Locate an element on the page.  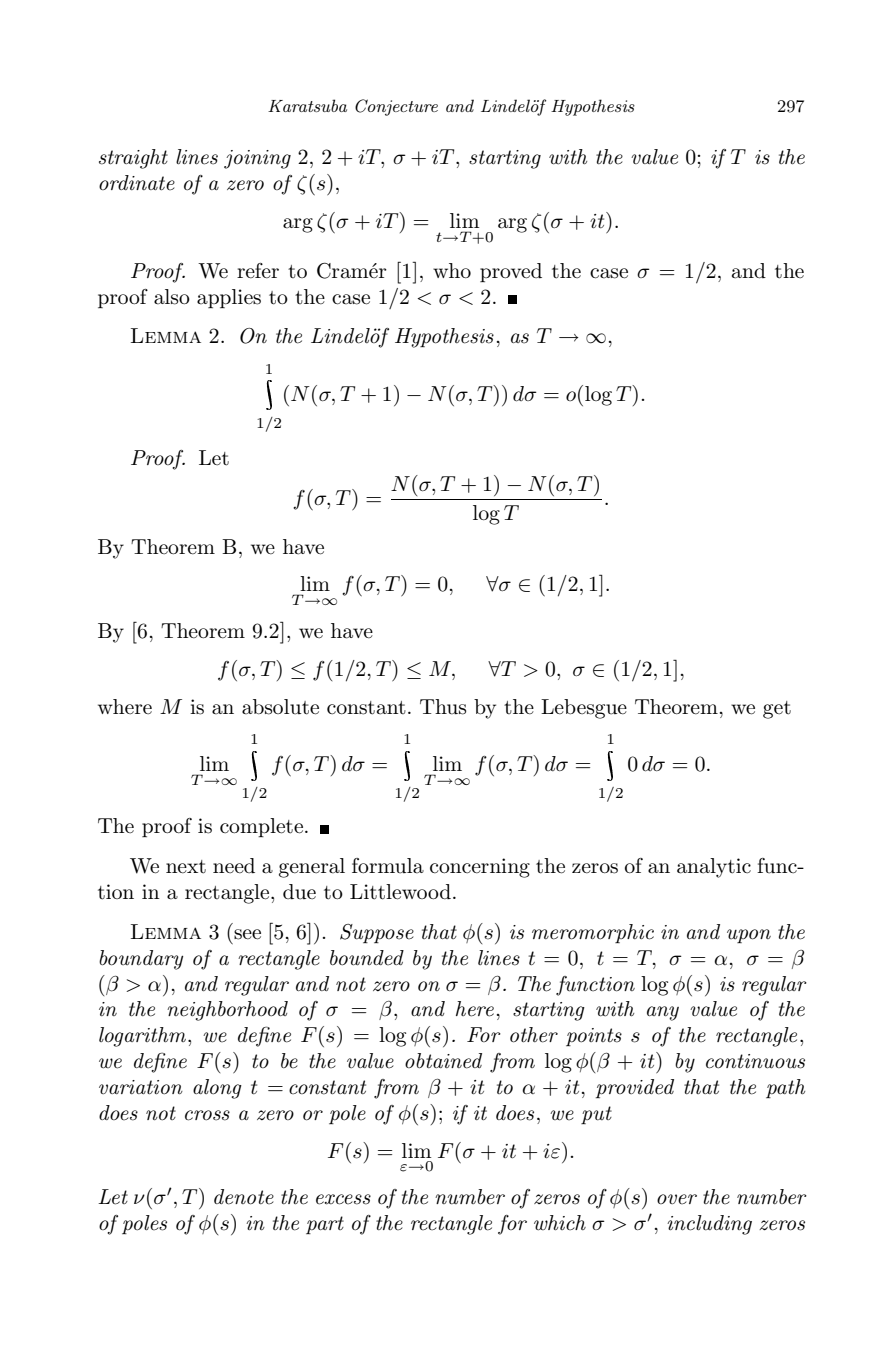
need is located at coordinates (234, 866).
